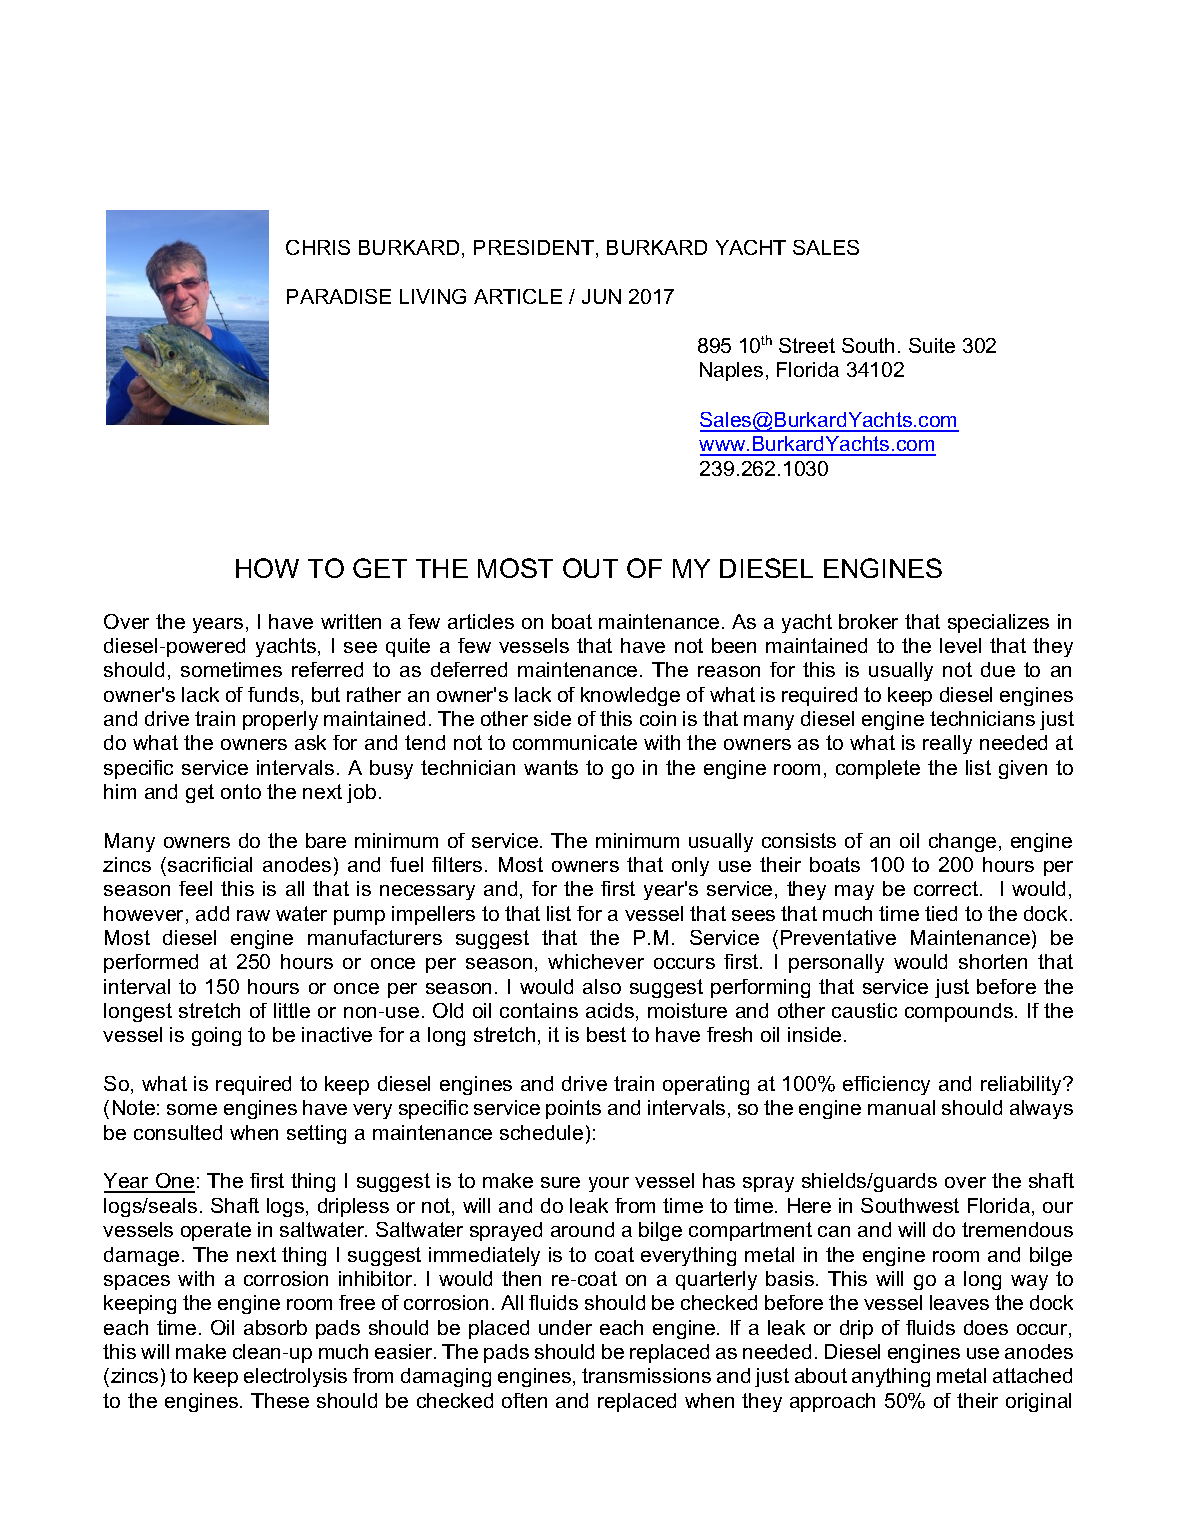  What do you see at coordinates (318, 247) in the page?
I see `CHRIS` at bounding box center [318, 247].
